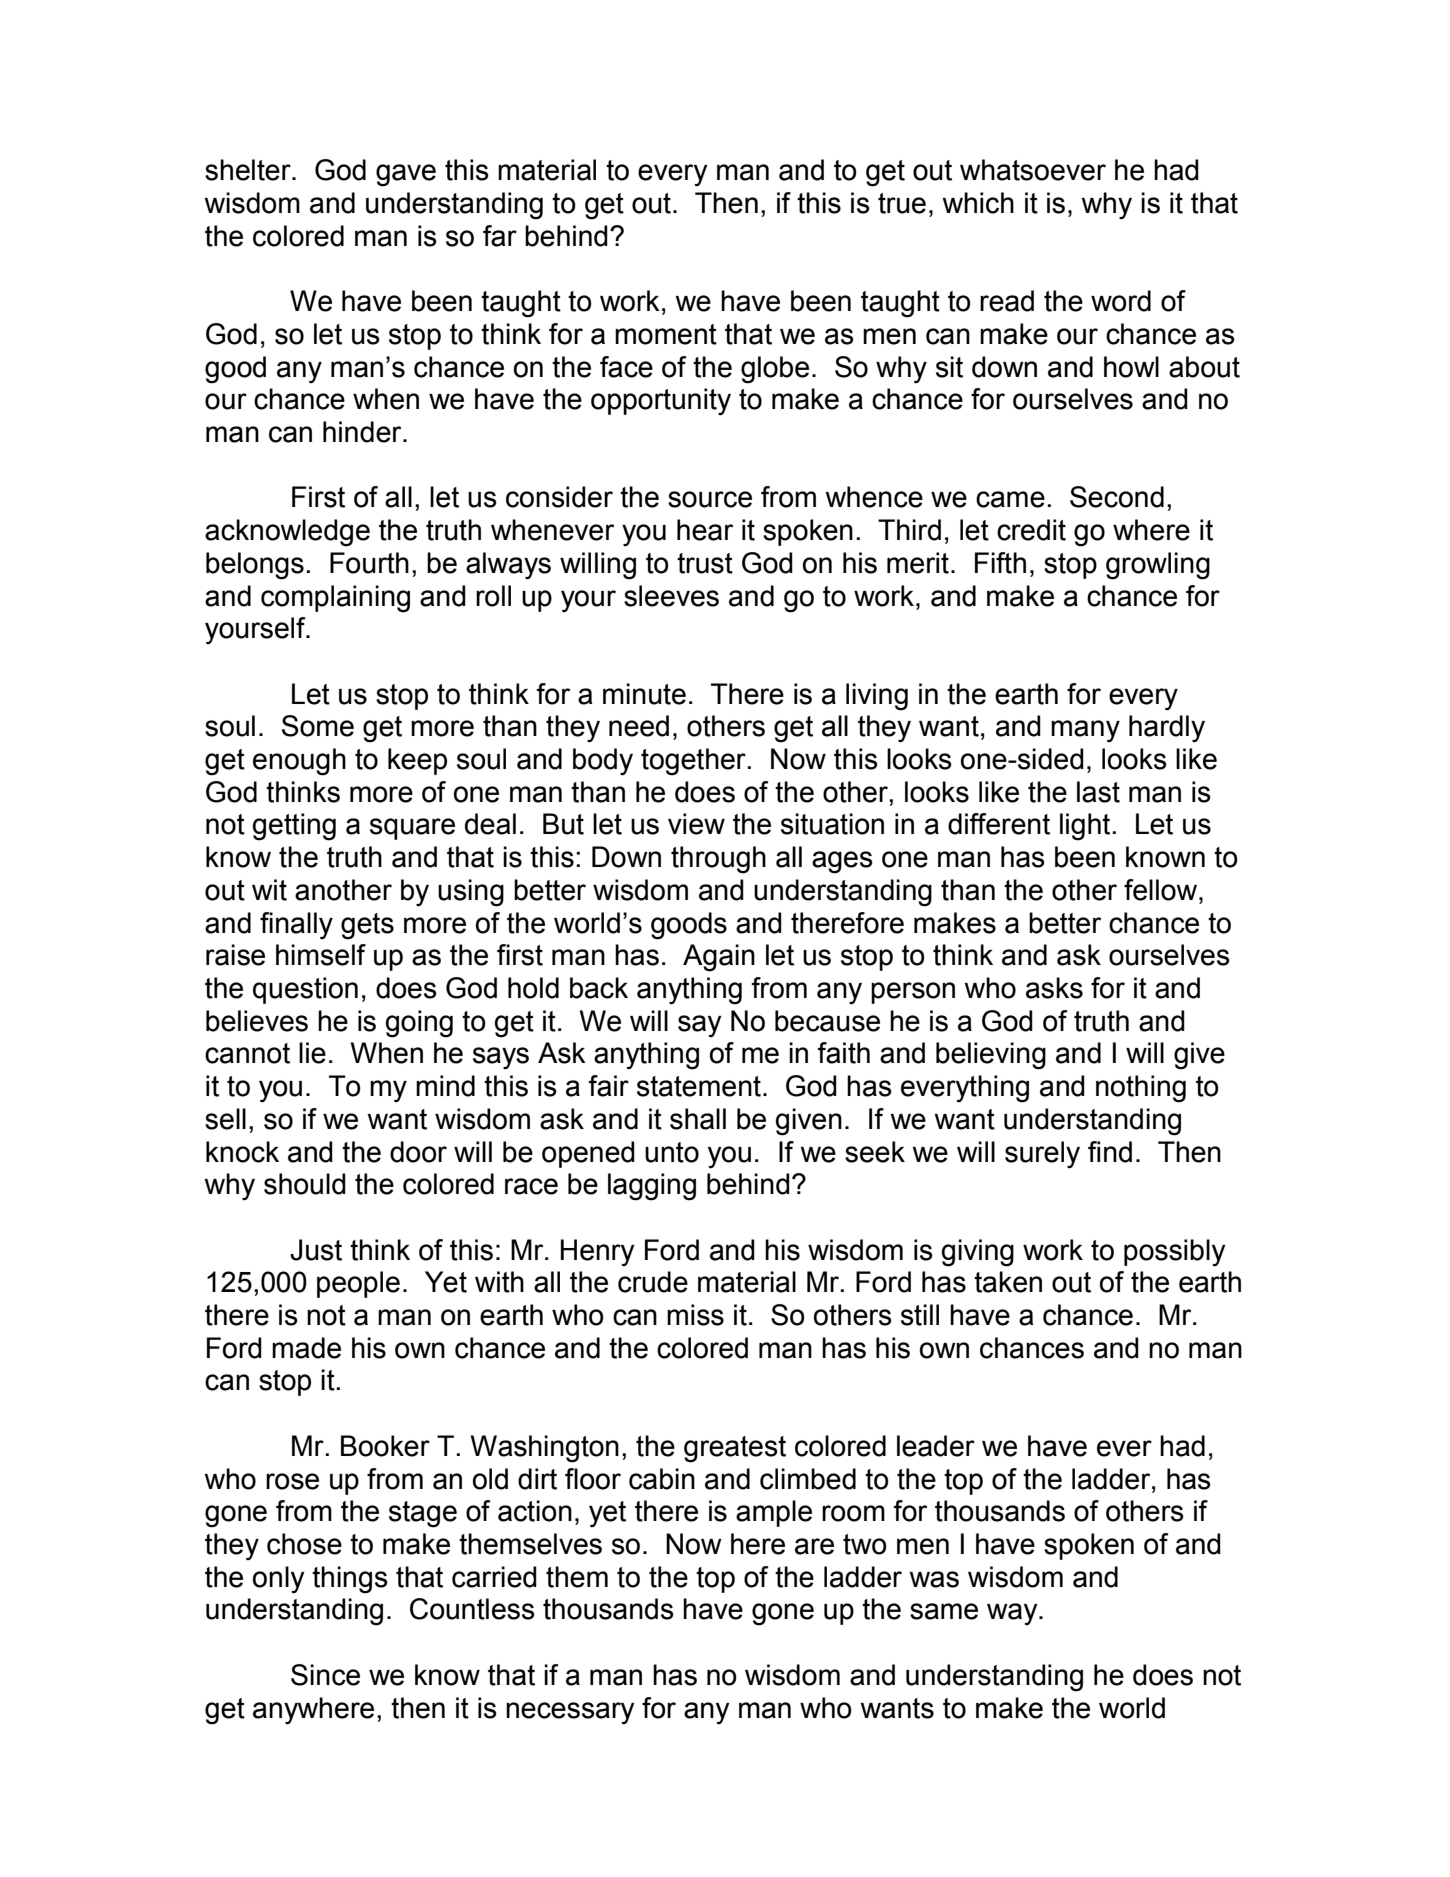 The image size is (1450, 1877). Describe the element at coordinates (644, 694) in the screenshot. I see `minute` at that location.
